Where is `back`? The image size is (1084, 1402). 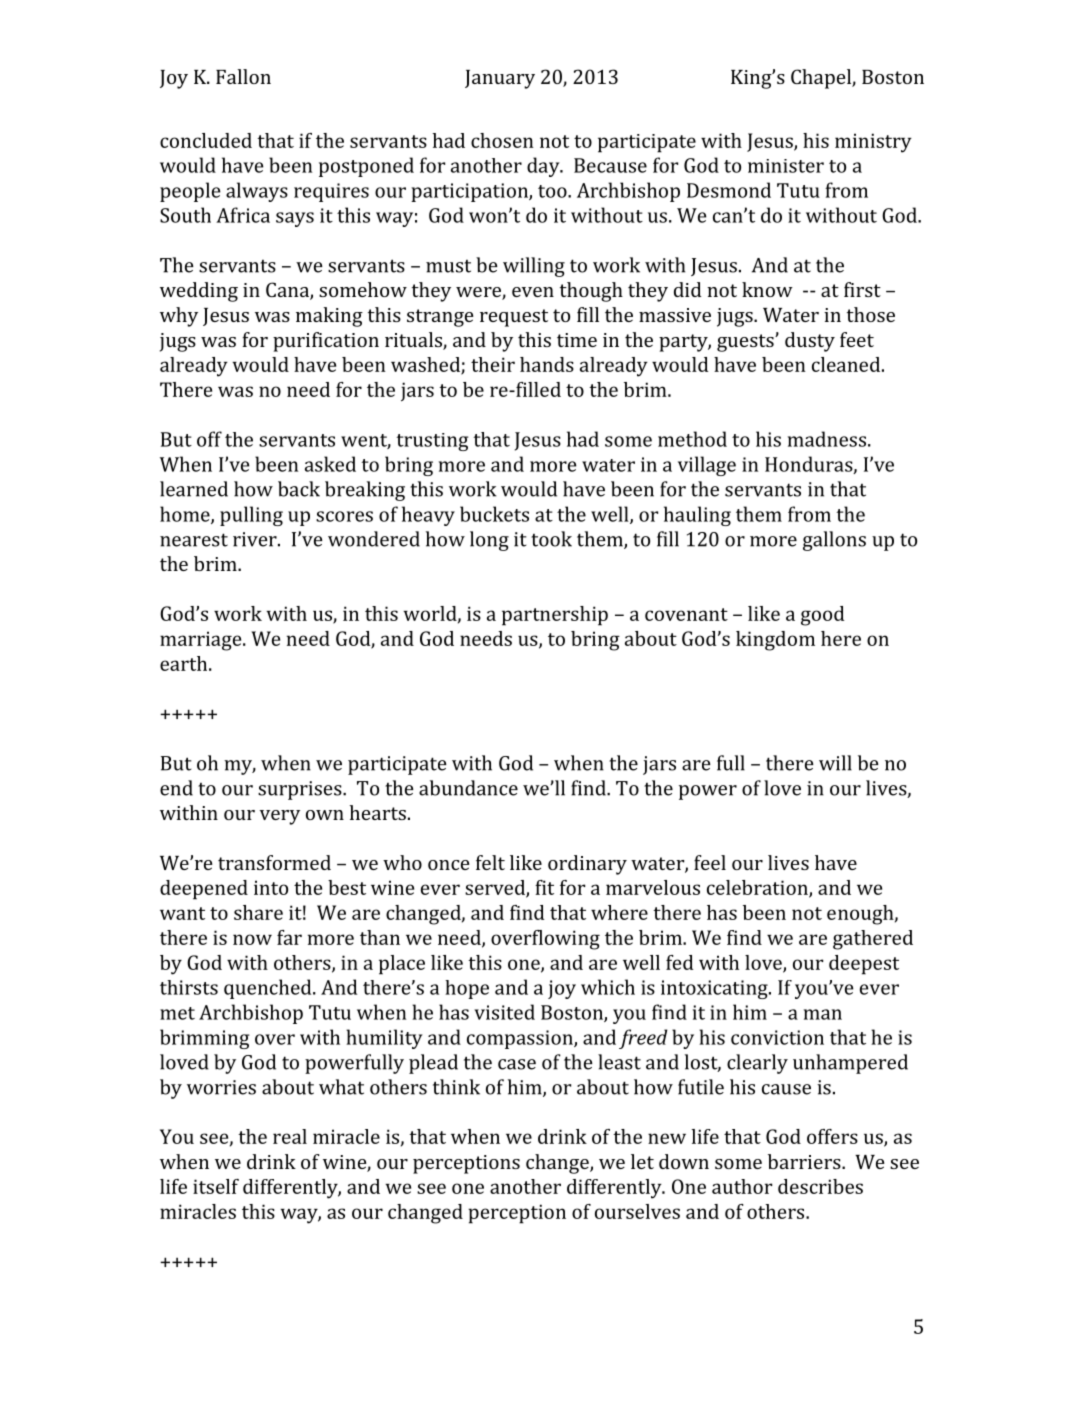 back is located at coordinates (299, 489).
